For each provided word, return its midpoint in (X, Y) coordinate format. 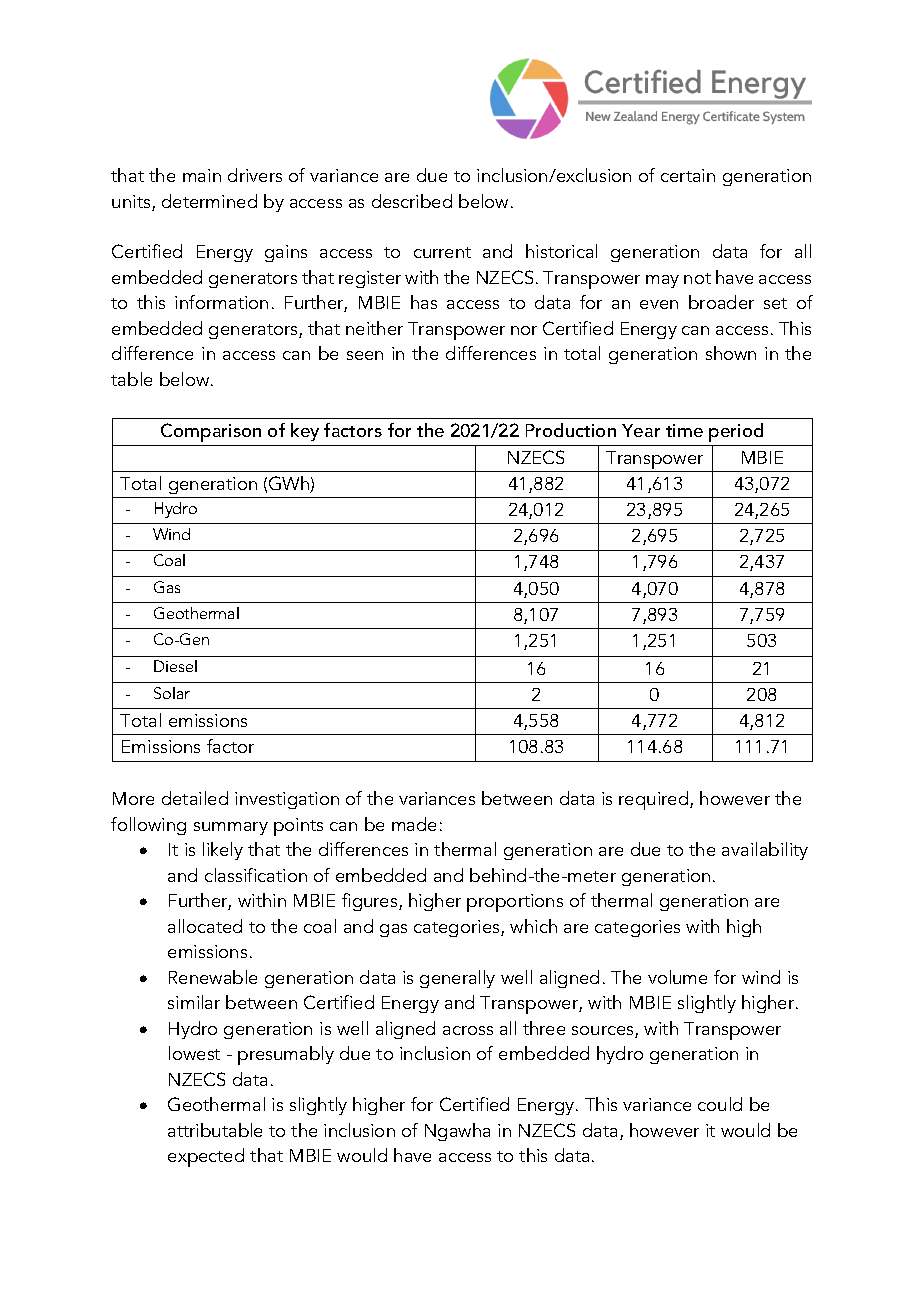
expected (206, 1157)
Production (571, 430)
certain (688, 175)
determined (209, 201)
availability (765, 851)
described (412, 201)
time (684, 430)
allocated (205, 926)
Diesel (175, 666)
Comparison (211, 432)
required (655, 800)
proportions (515, 903)
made (414, 824)
